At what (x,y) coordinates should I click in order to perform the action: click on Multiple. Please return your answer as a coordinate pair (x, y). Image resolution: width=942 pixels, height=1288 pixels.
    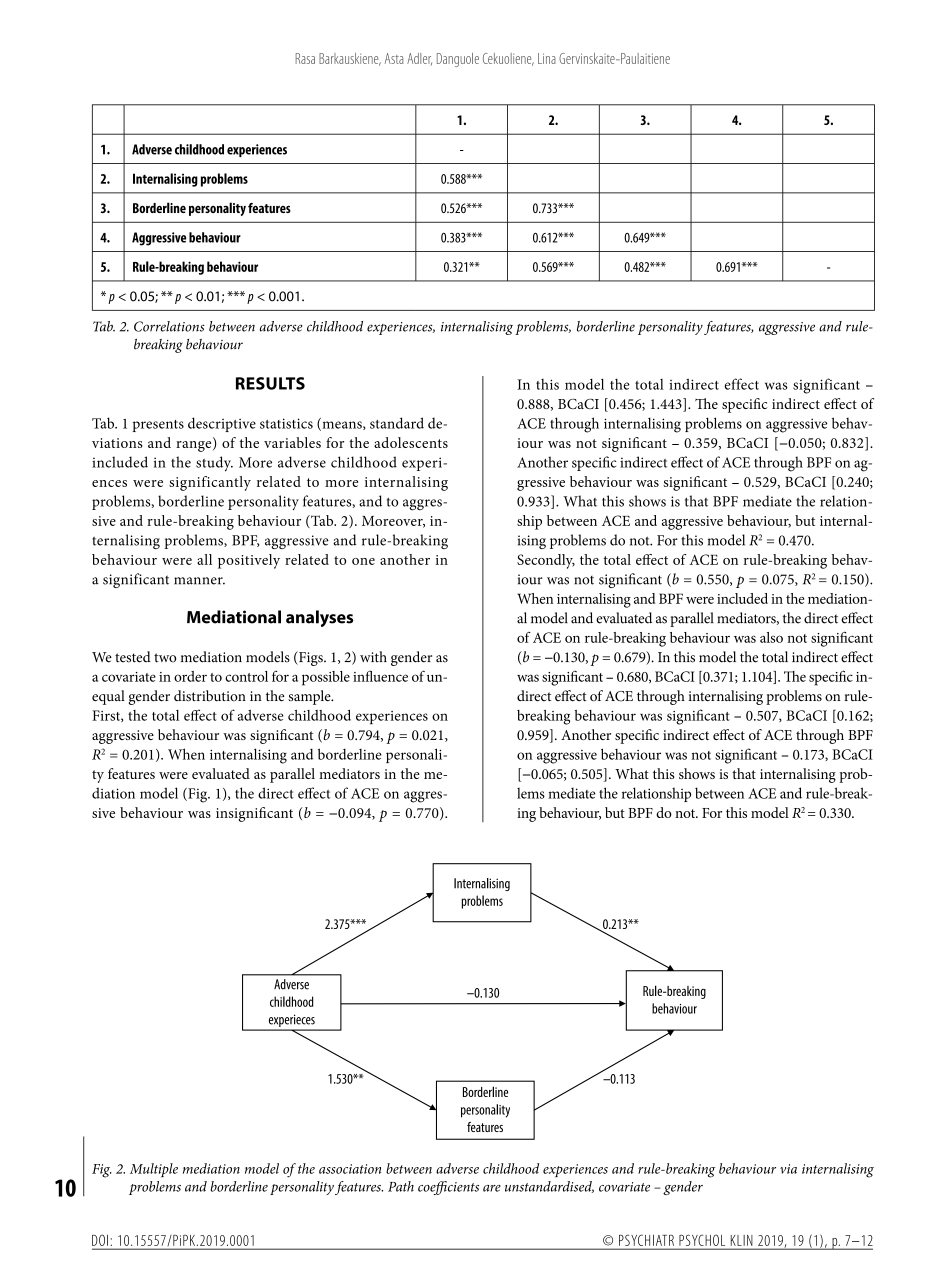
    Looking at the image, I should click on (154, 1170).
